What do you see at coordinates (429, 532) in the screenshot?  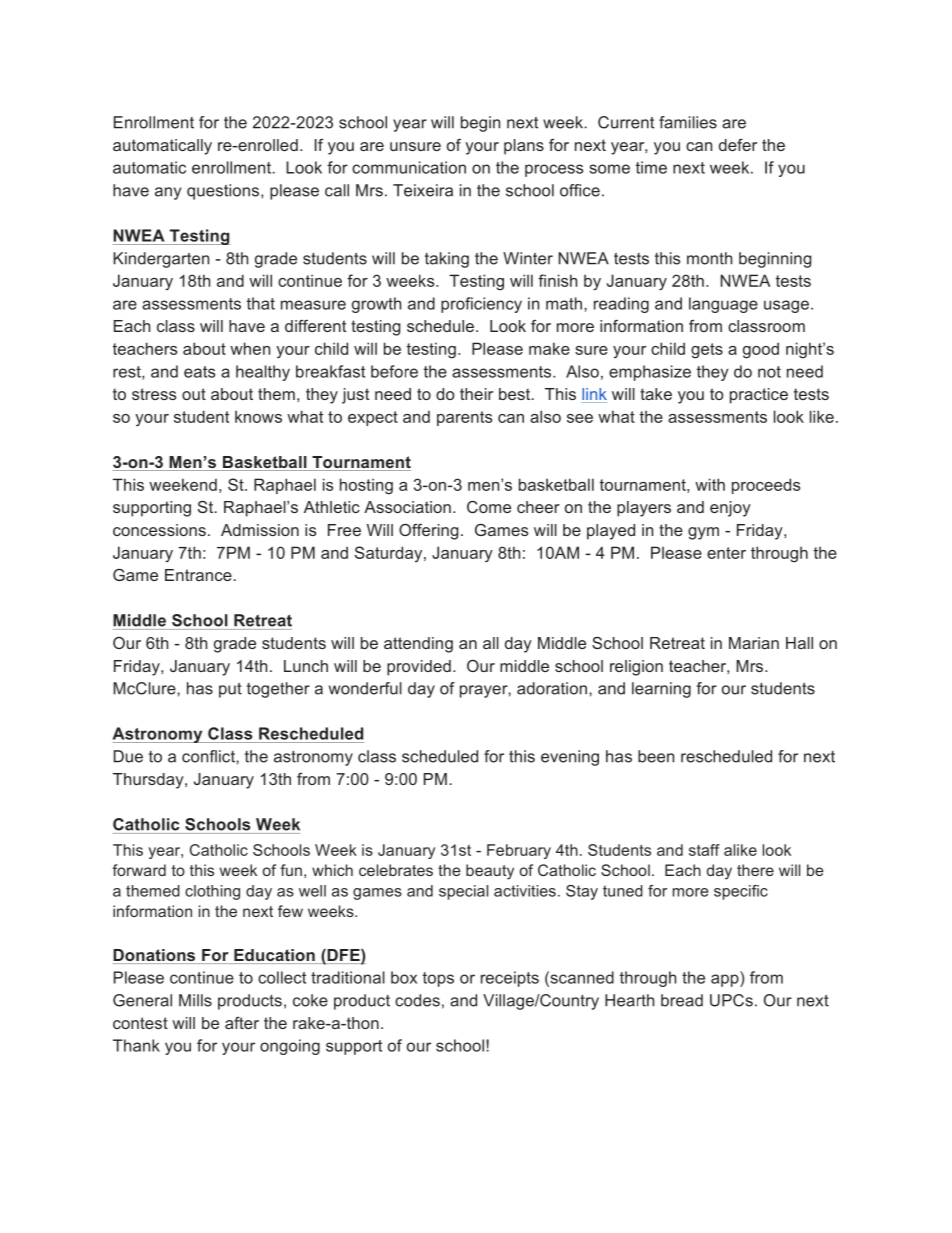 I see `Offering` at bounding box center [429, 532].
